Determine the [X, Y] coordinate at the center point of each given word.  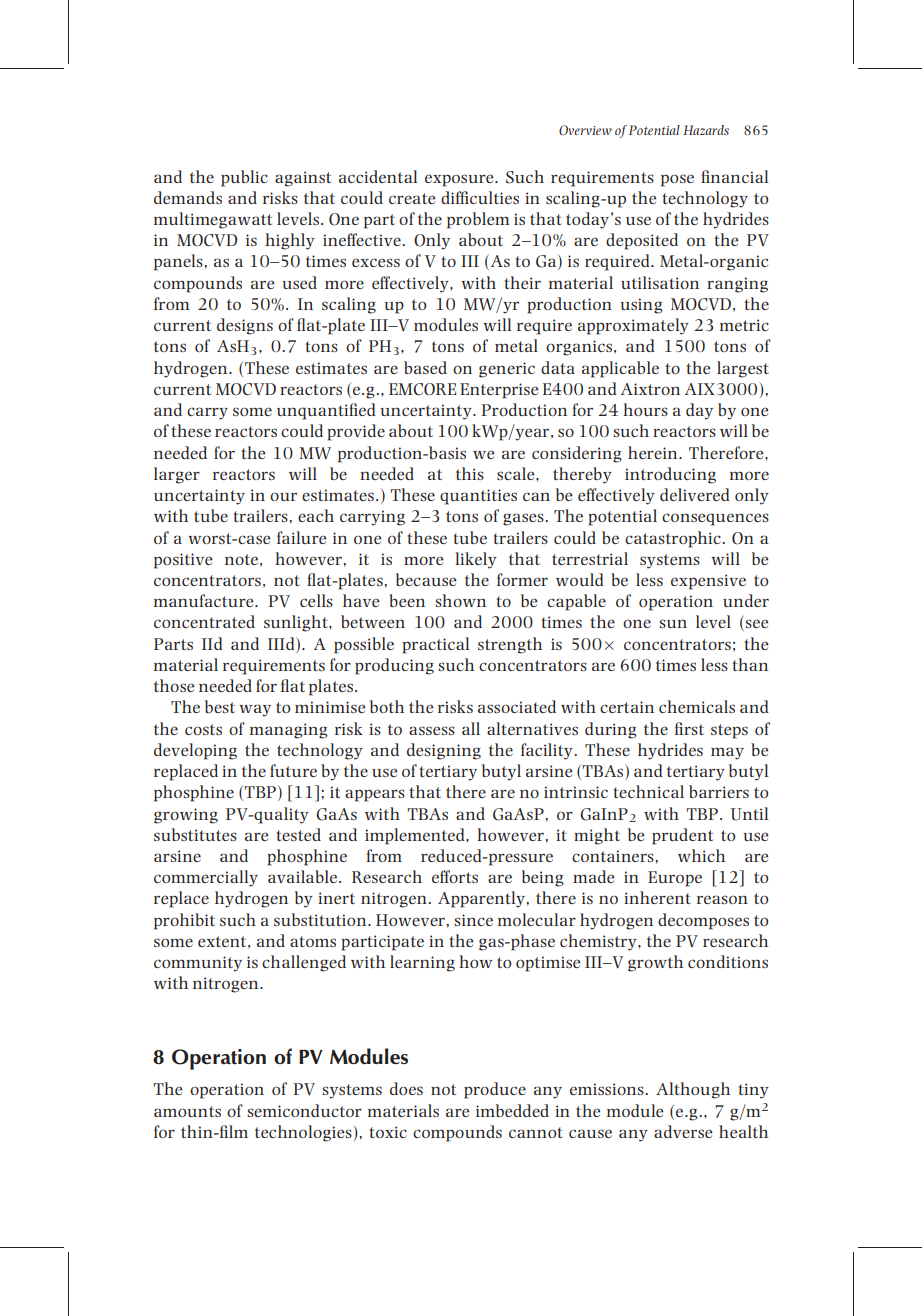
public [244, 178]
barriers [719, 791]
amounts [187, 1111]
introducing [670, 475]
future [293, 770]
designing [444, 751]
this [470, 473]
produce [495, 1090]
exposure [460, 180]
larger [177, 475]
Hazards [706, 130]
